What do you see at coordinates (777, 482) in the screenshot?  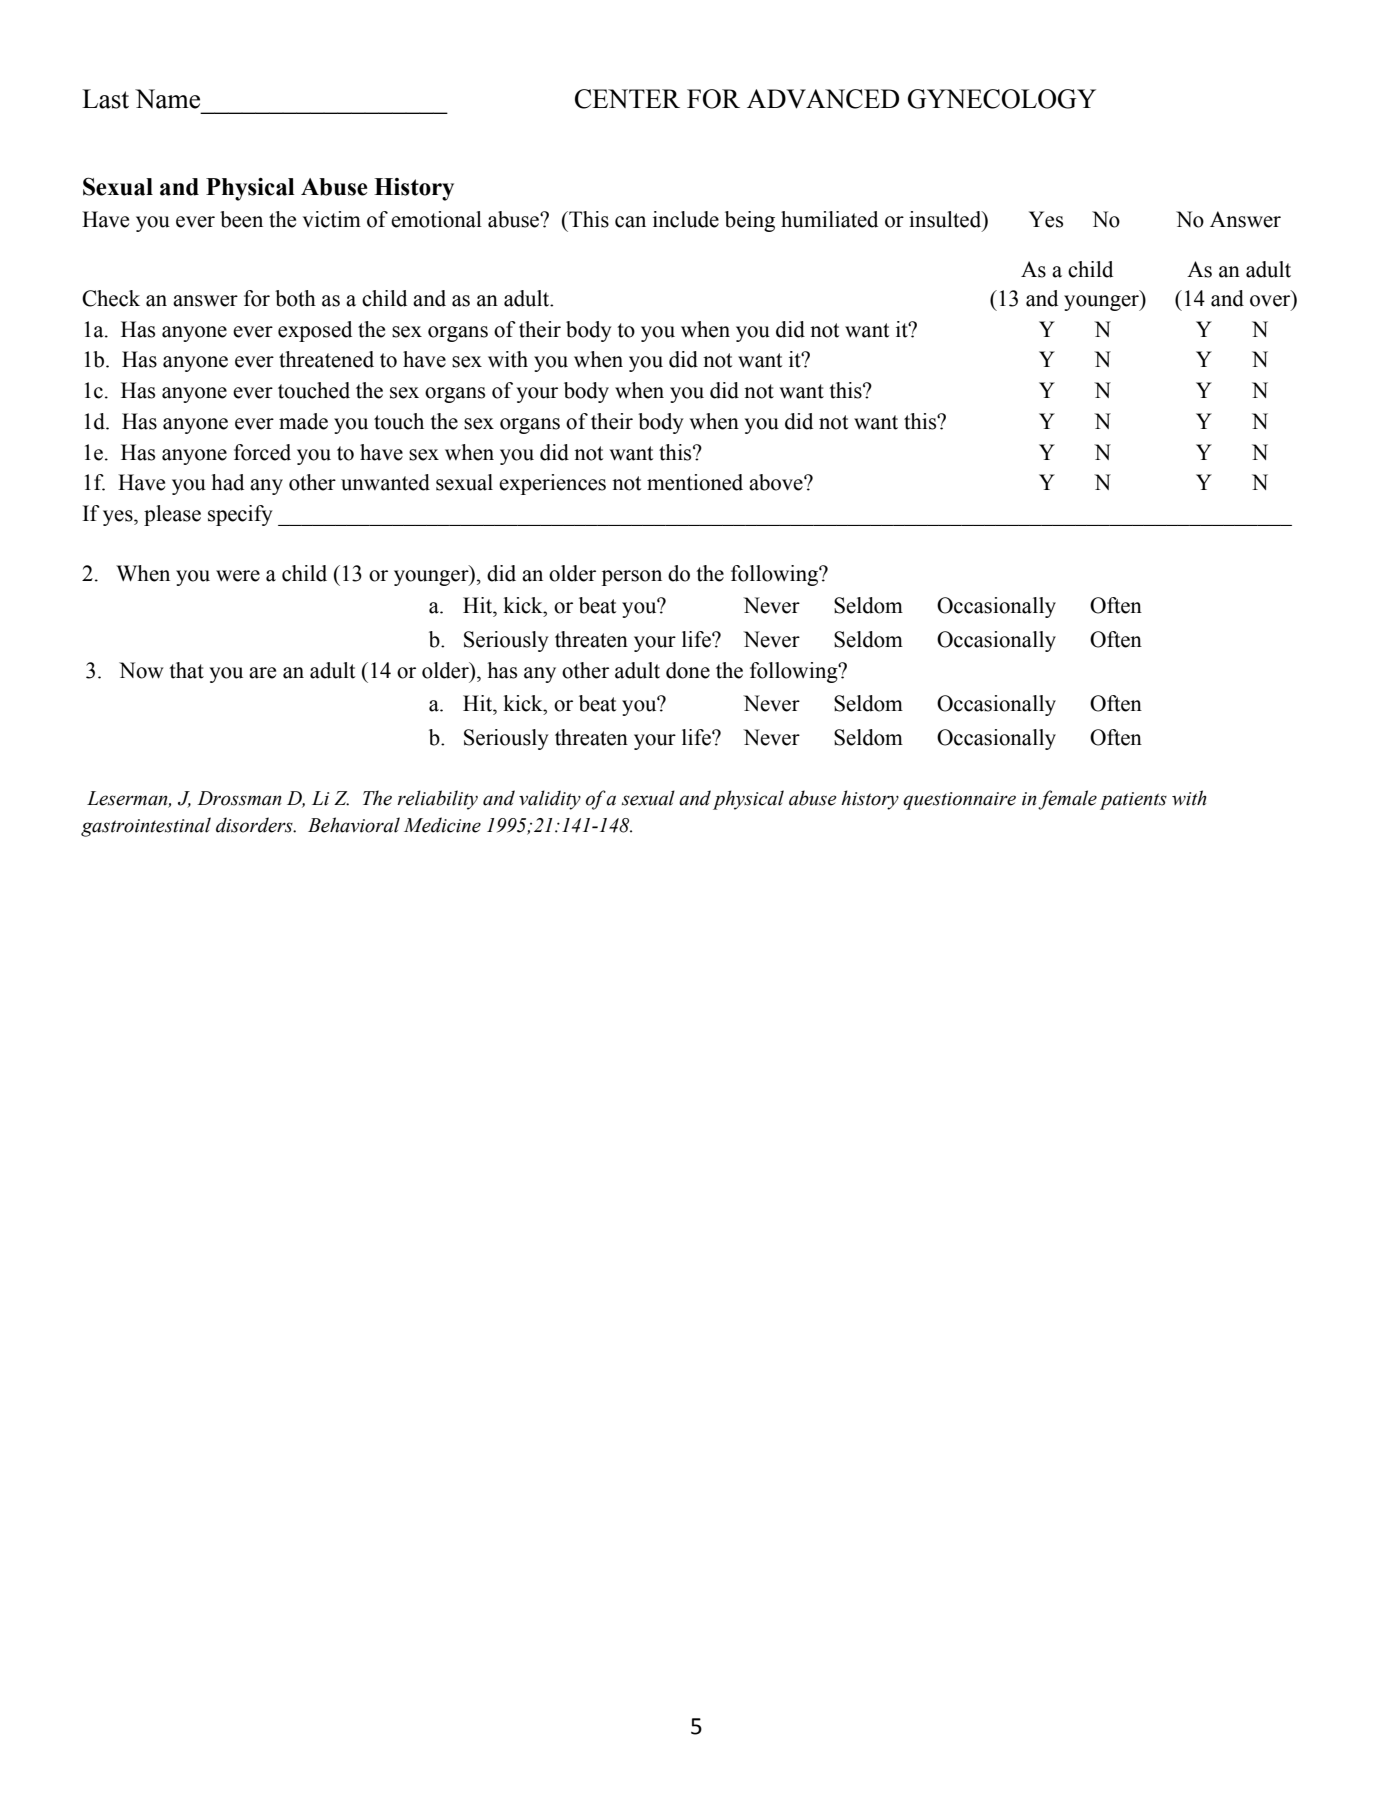 I see `above` at bounding box center [777, 482].
